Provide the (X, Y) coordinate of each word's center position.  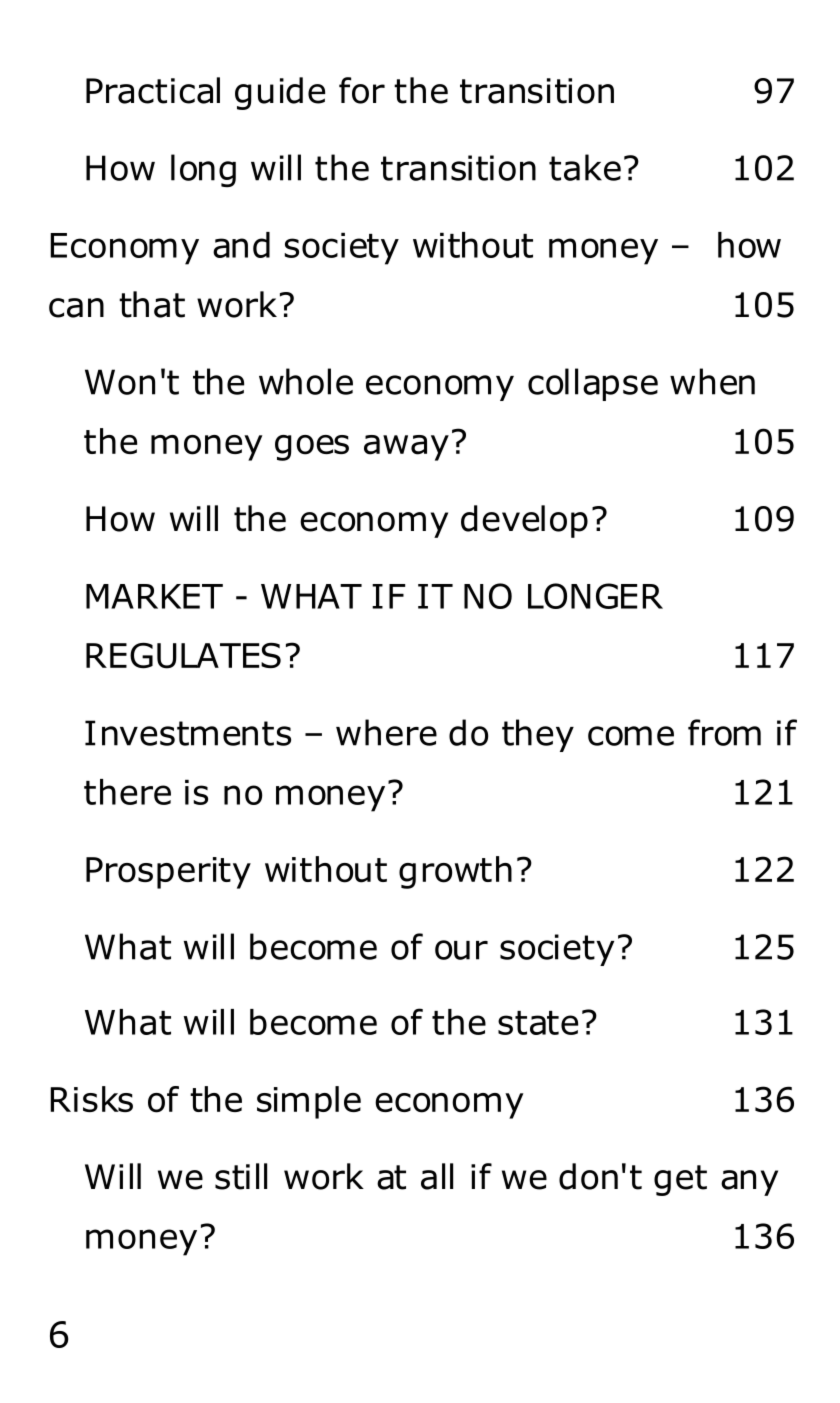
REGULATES (183, 656)
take (585, 167)
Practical (153, 90)
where (386, 732)
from (724, 732)
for (362, 90)
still (241, 1176)
